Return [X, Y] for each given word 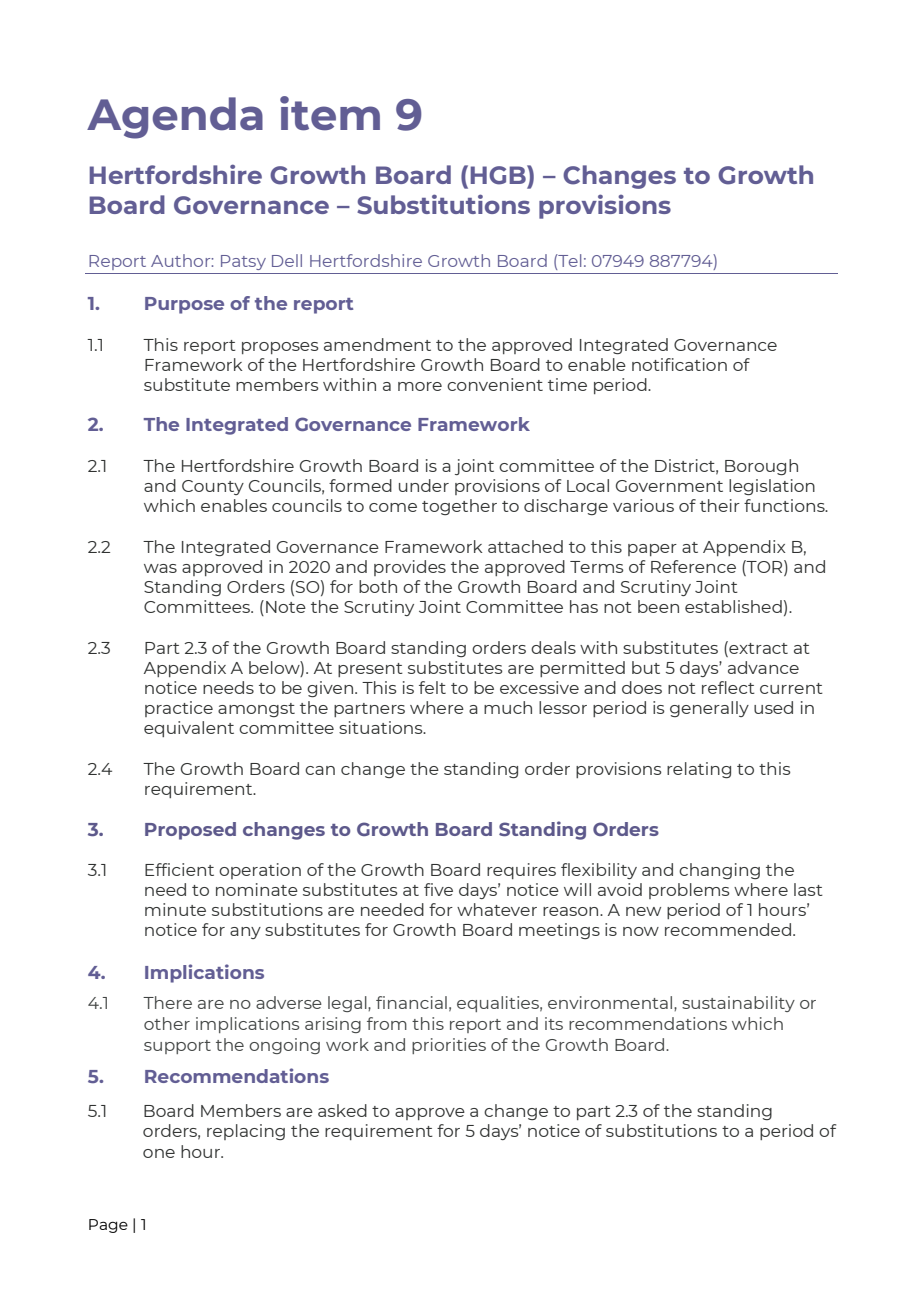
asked [342, 1110]
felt [432, 687]
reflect [728, 687]
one [159, 1153]
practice [179, 709]
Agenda [175, 118]
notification [679, 364]
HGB [499, 175]
